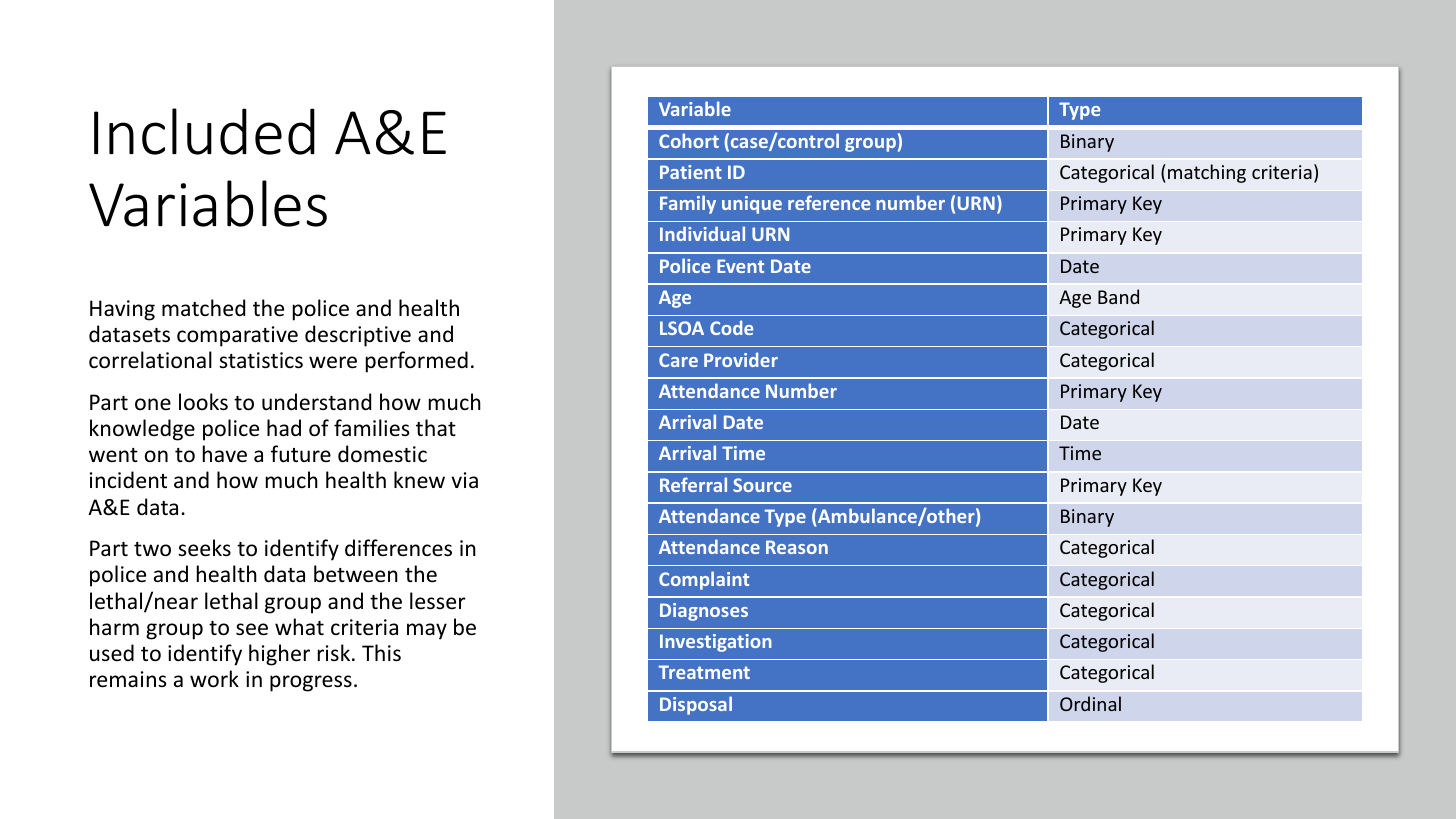 This page has height=819, width=1456. I want to click on Care, so click(678, 360).
